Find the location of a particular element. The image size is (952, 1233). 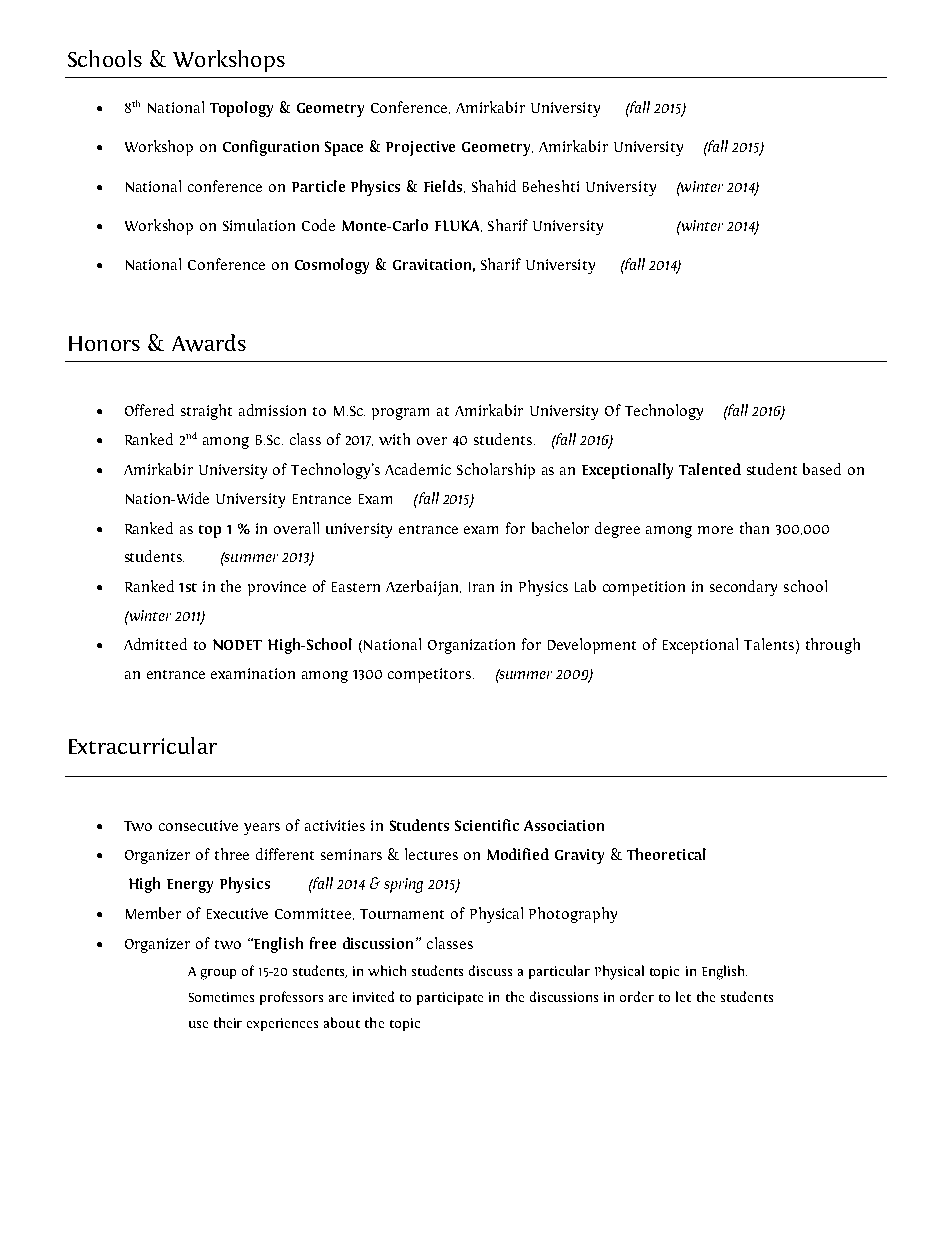

Shahid is located at coordinates (494, 186).
